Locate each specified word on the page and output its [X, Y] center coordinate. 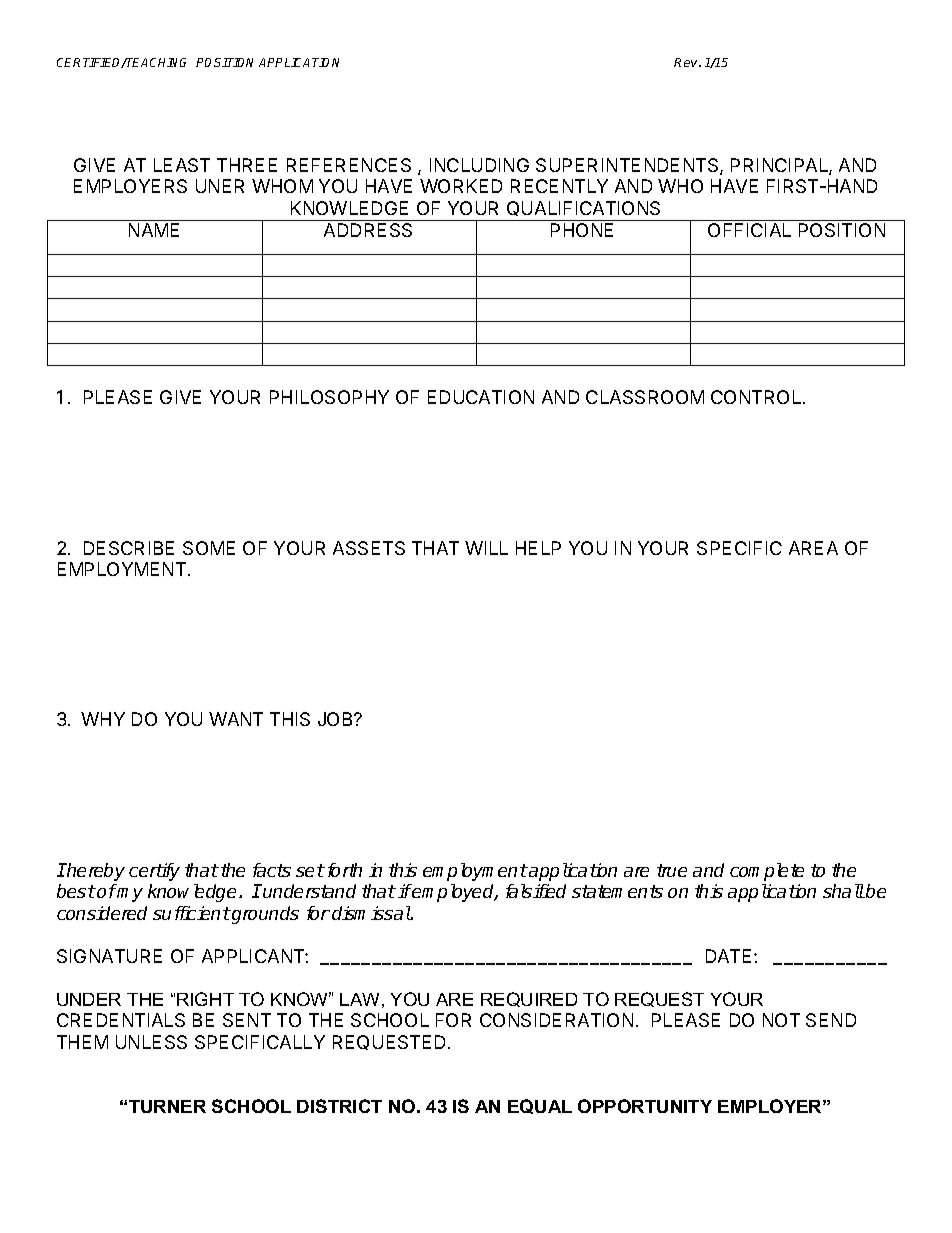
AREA [813, 548]
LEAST [182, 165]
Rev [687, 62]
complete [767, 872]
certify [154, 872]
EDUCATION [481, 397]
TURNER [167, 1106]
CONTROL [757, 397]
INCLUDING [479, 165]
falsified [536, 891]
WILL [486, 548]
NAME [154, 230]
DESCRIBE [129, 548]
